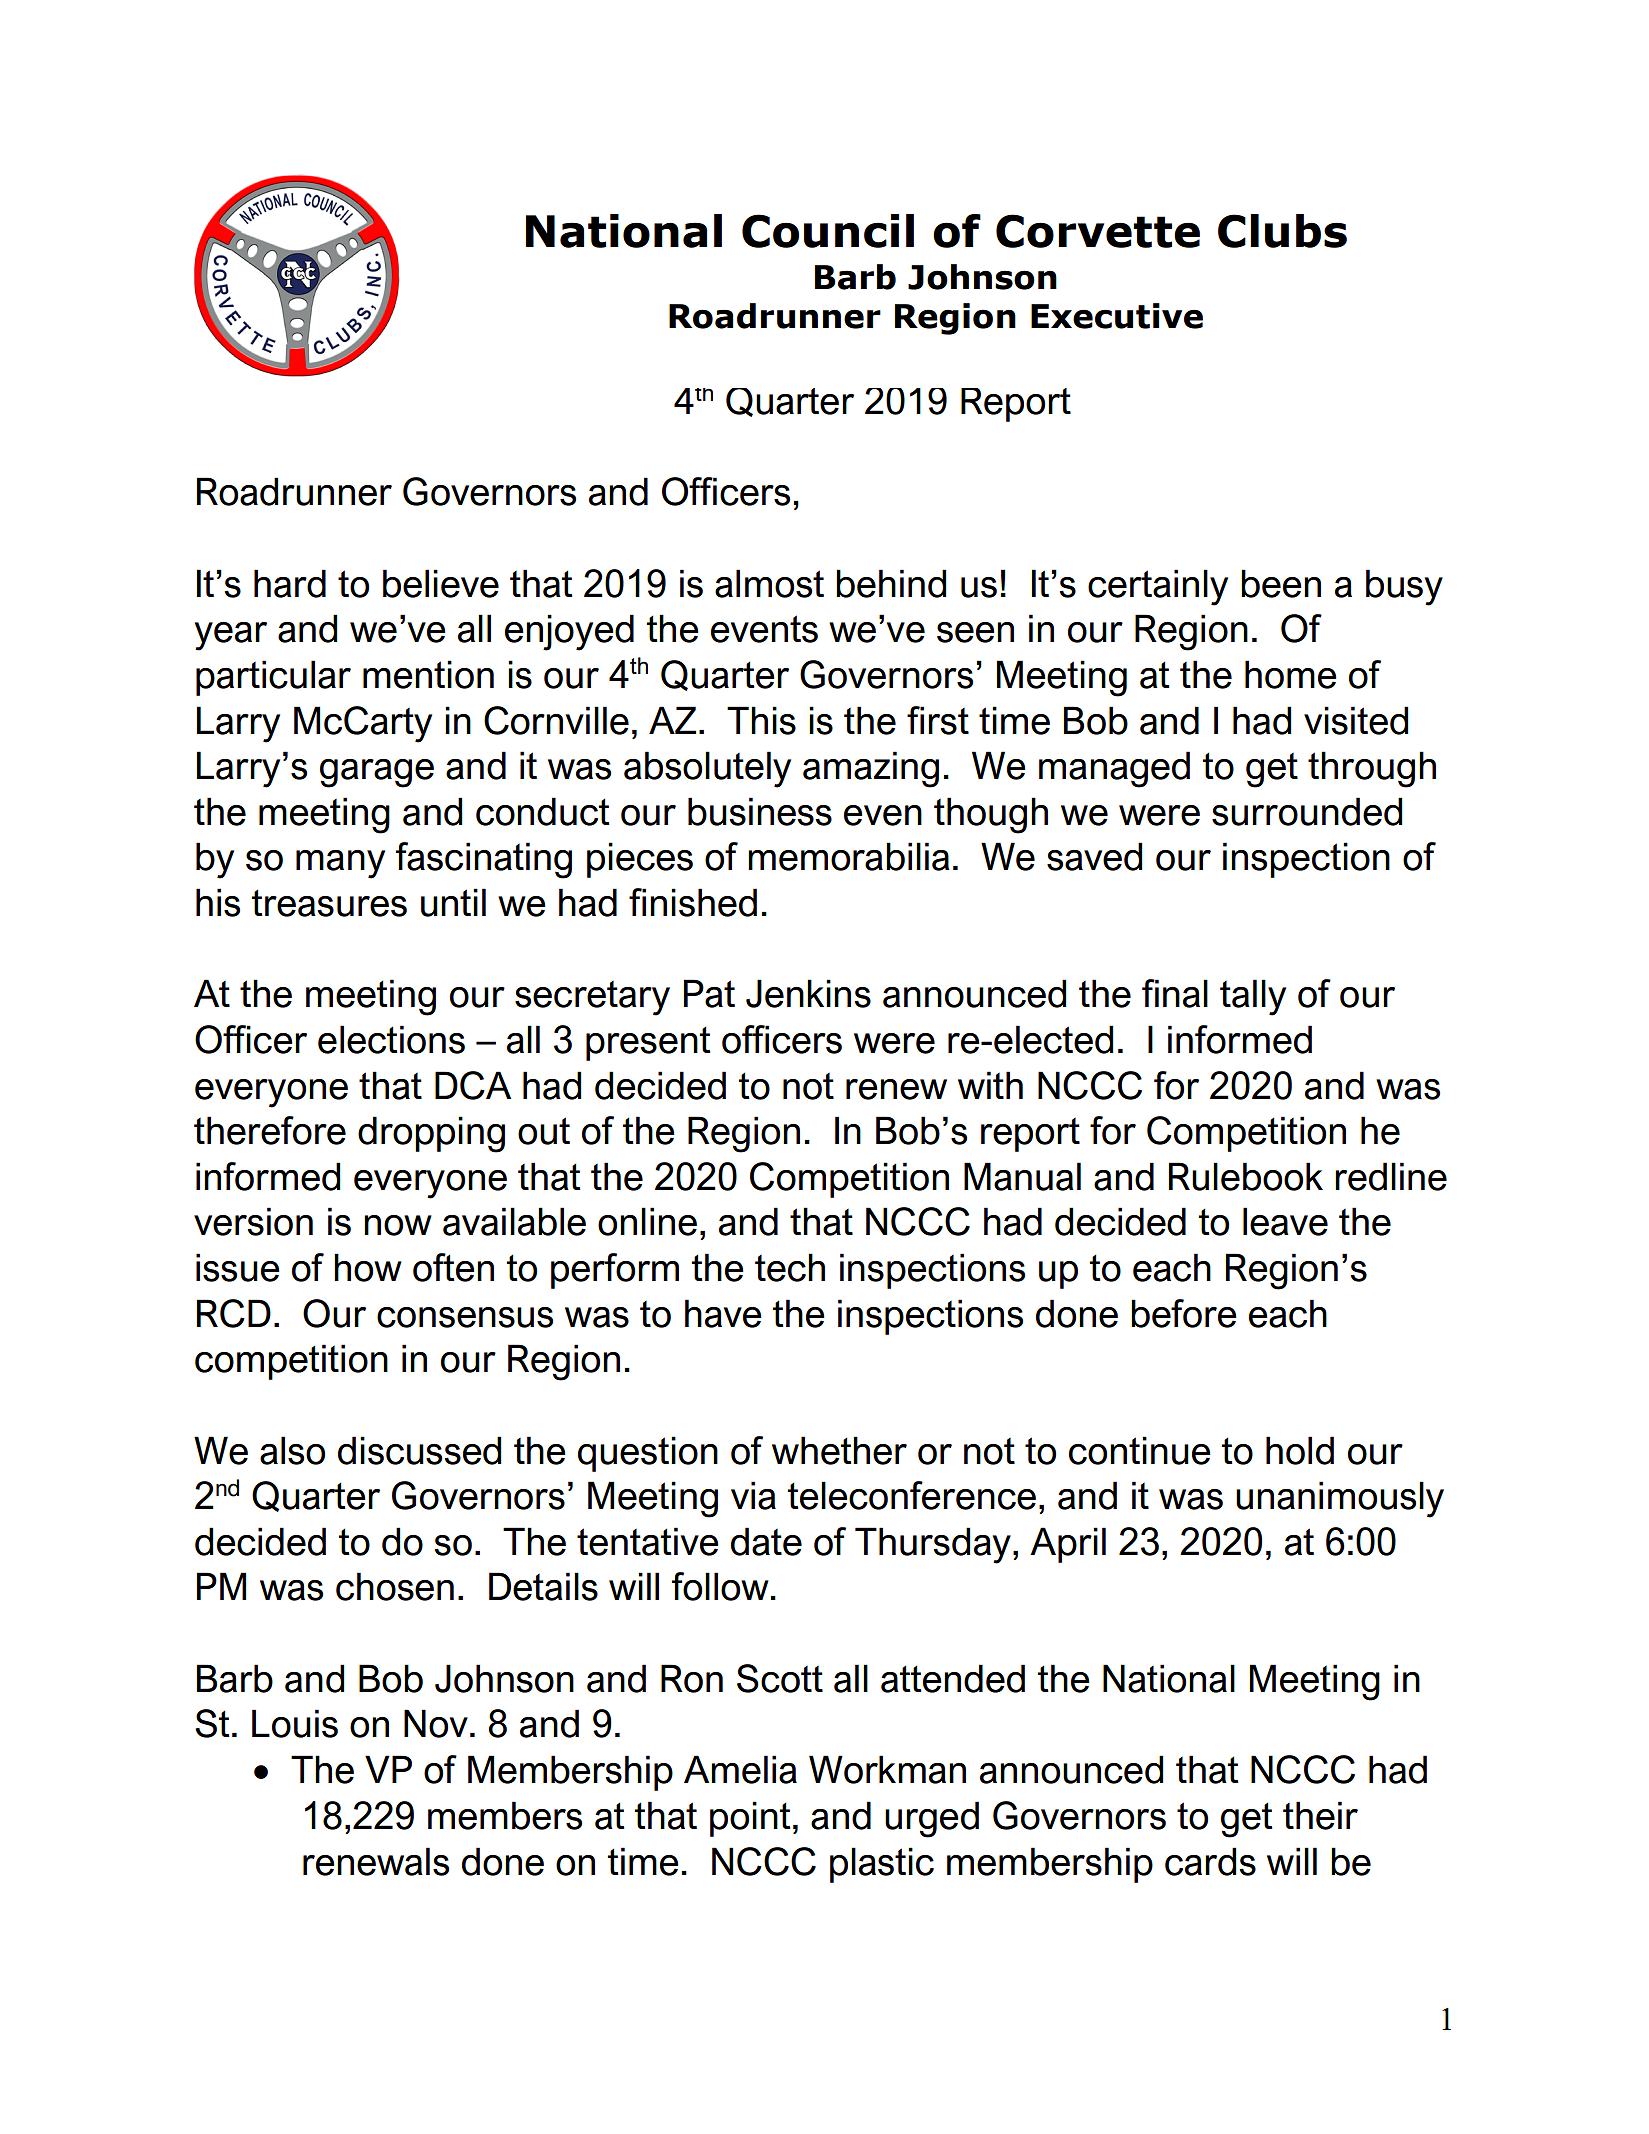 This image has height=2134, width=1649. I want to click on believe, so click(441, 583).
